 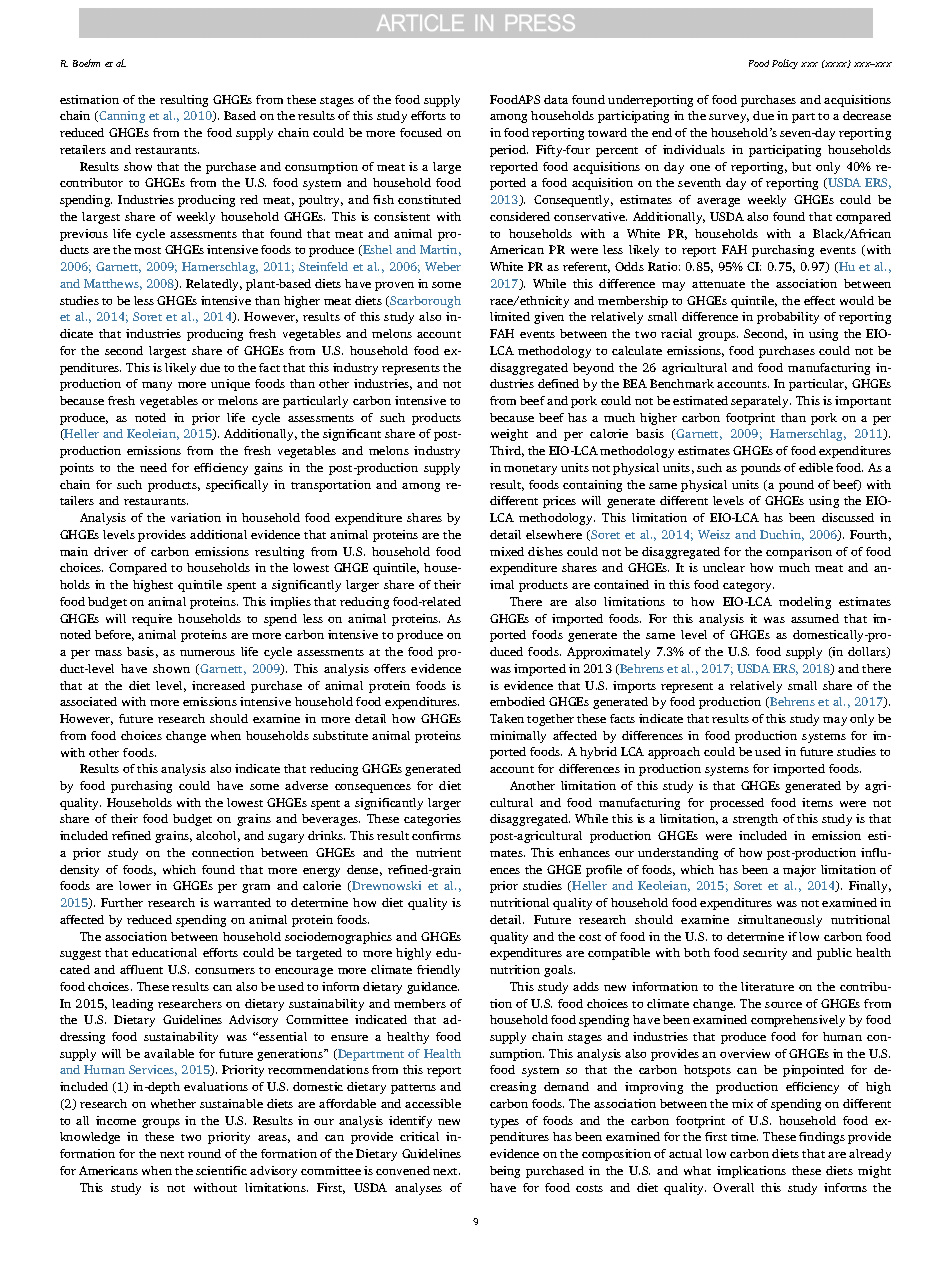 I want to click on weight, so click(x=509, y=435).
